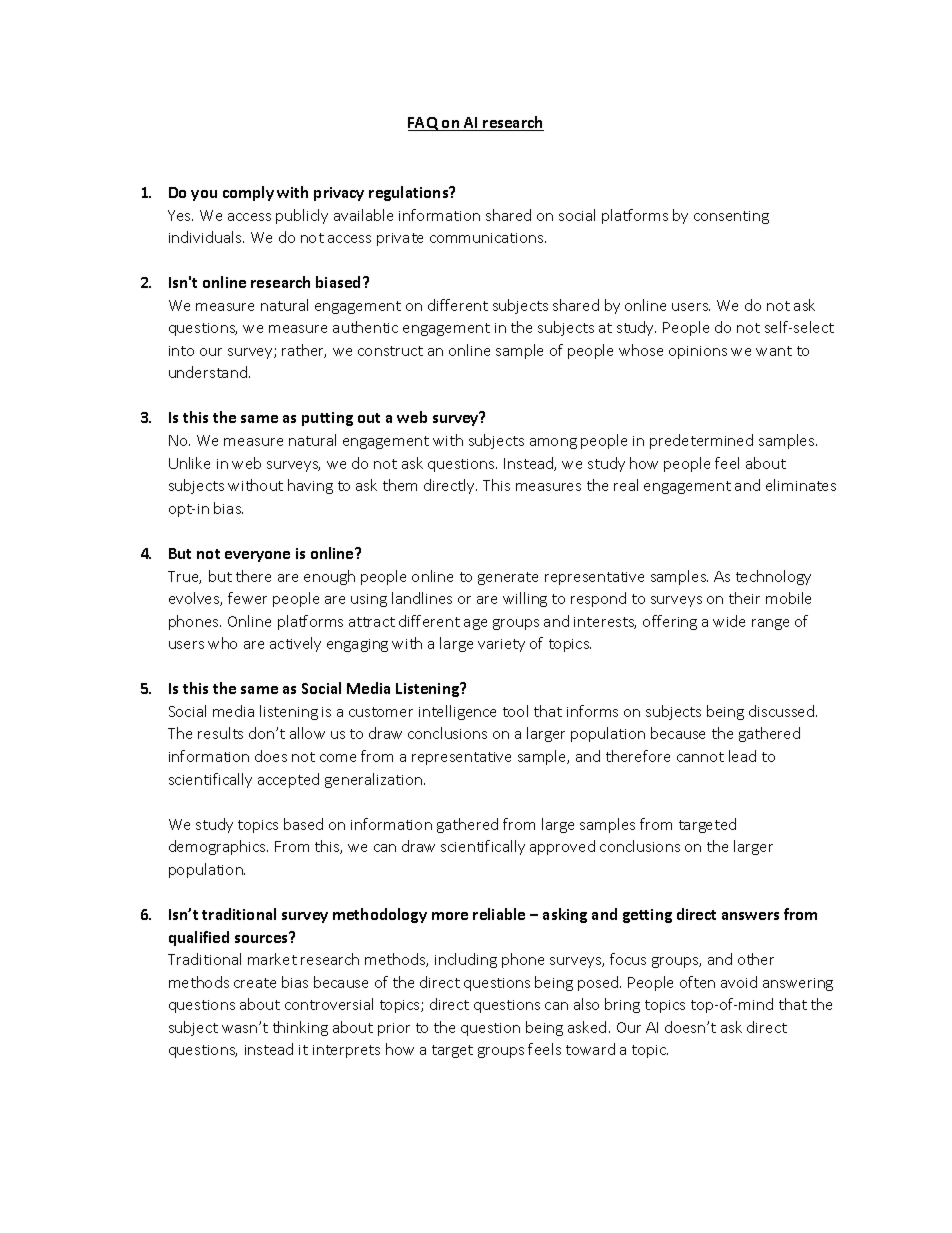 This screenshot has height=1233, width=952. Describe the element at coordinates (288, 780) in the screenshot. I see `accepted` at that location.
